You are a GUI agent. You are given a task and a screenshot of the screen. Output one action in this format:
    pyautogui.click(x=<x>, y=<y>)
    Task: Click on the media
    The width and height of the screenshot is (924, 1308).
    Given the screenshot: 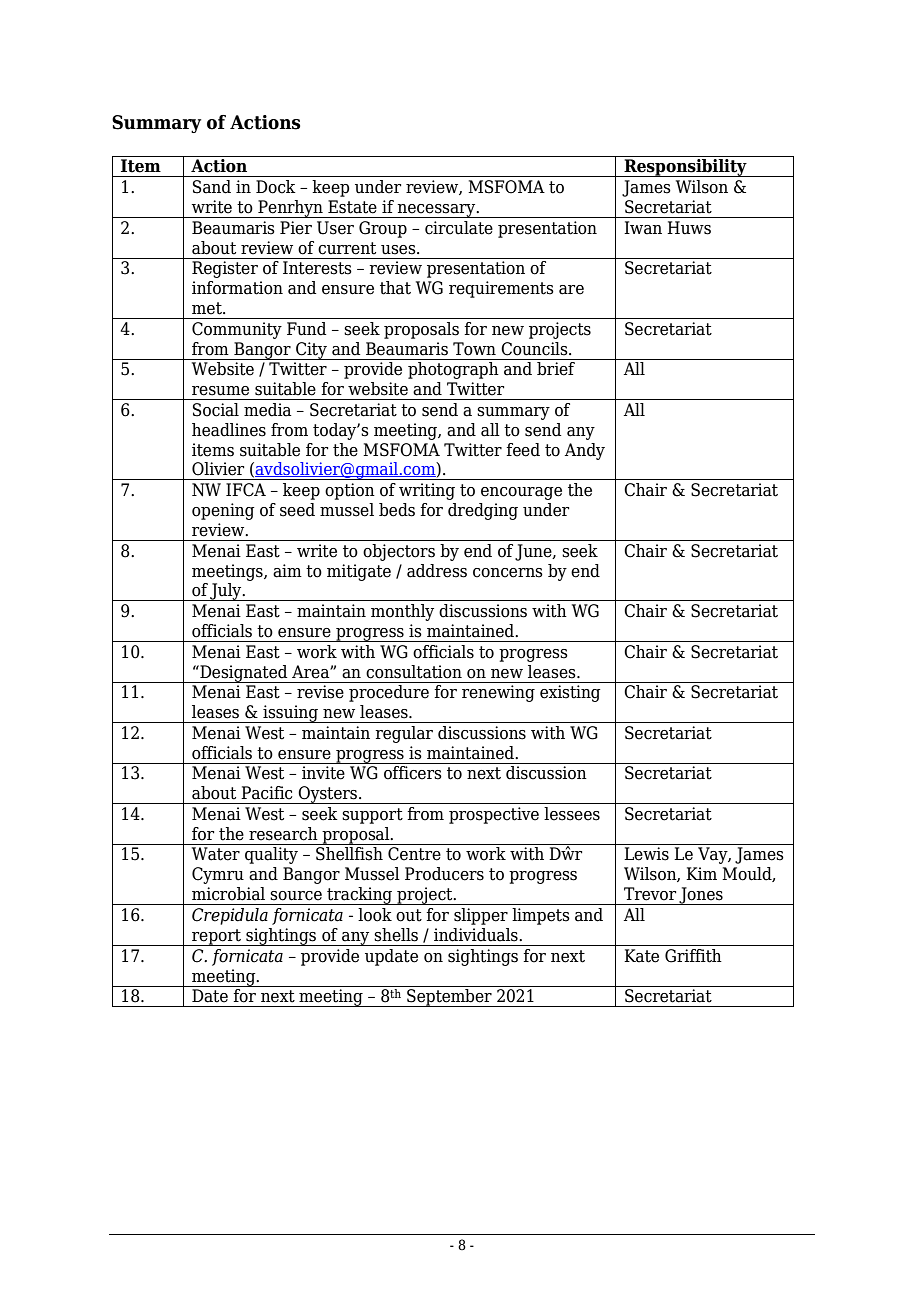 What is the action you would take?
    pyautogui.click(x=268, y=410)
